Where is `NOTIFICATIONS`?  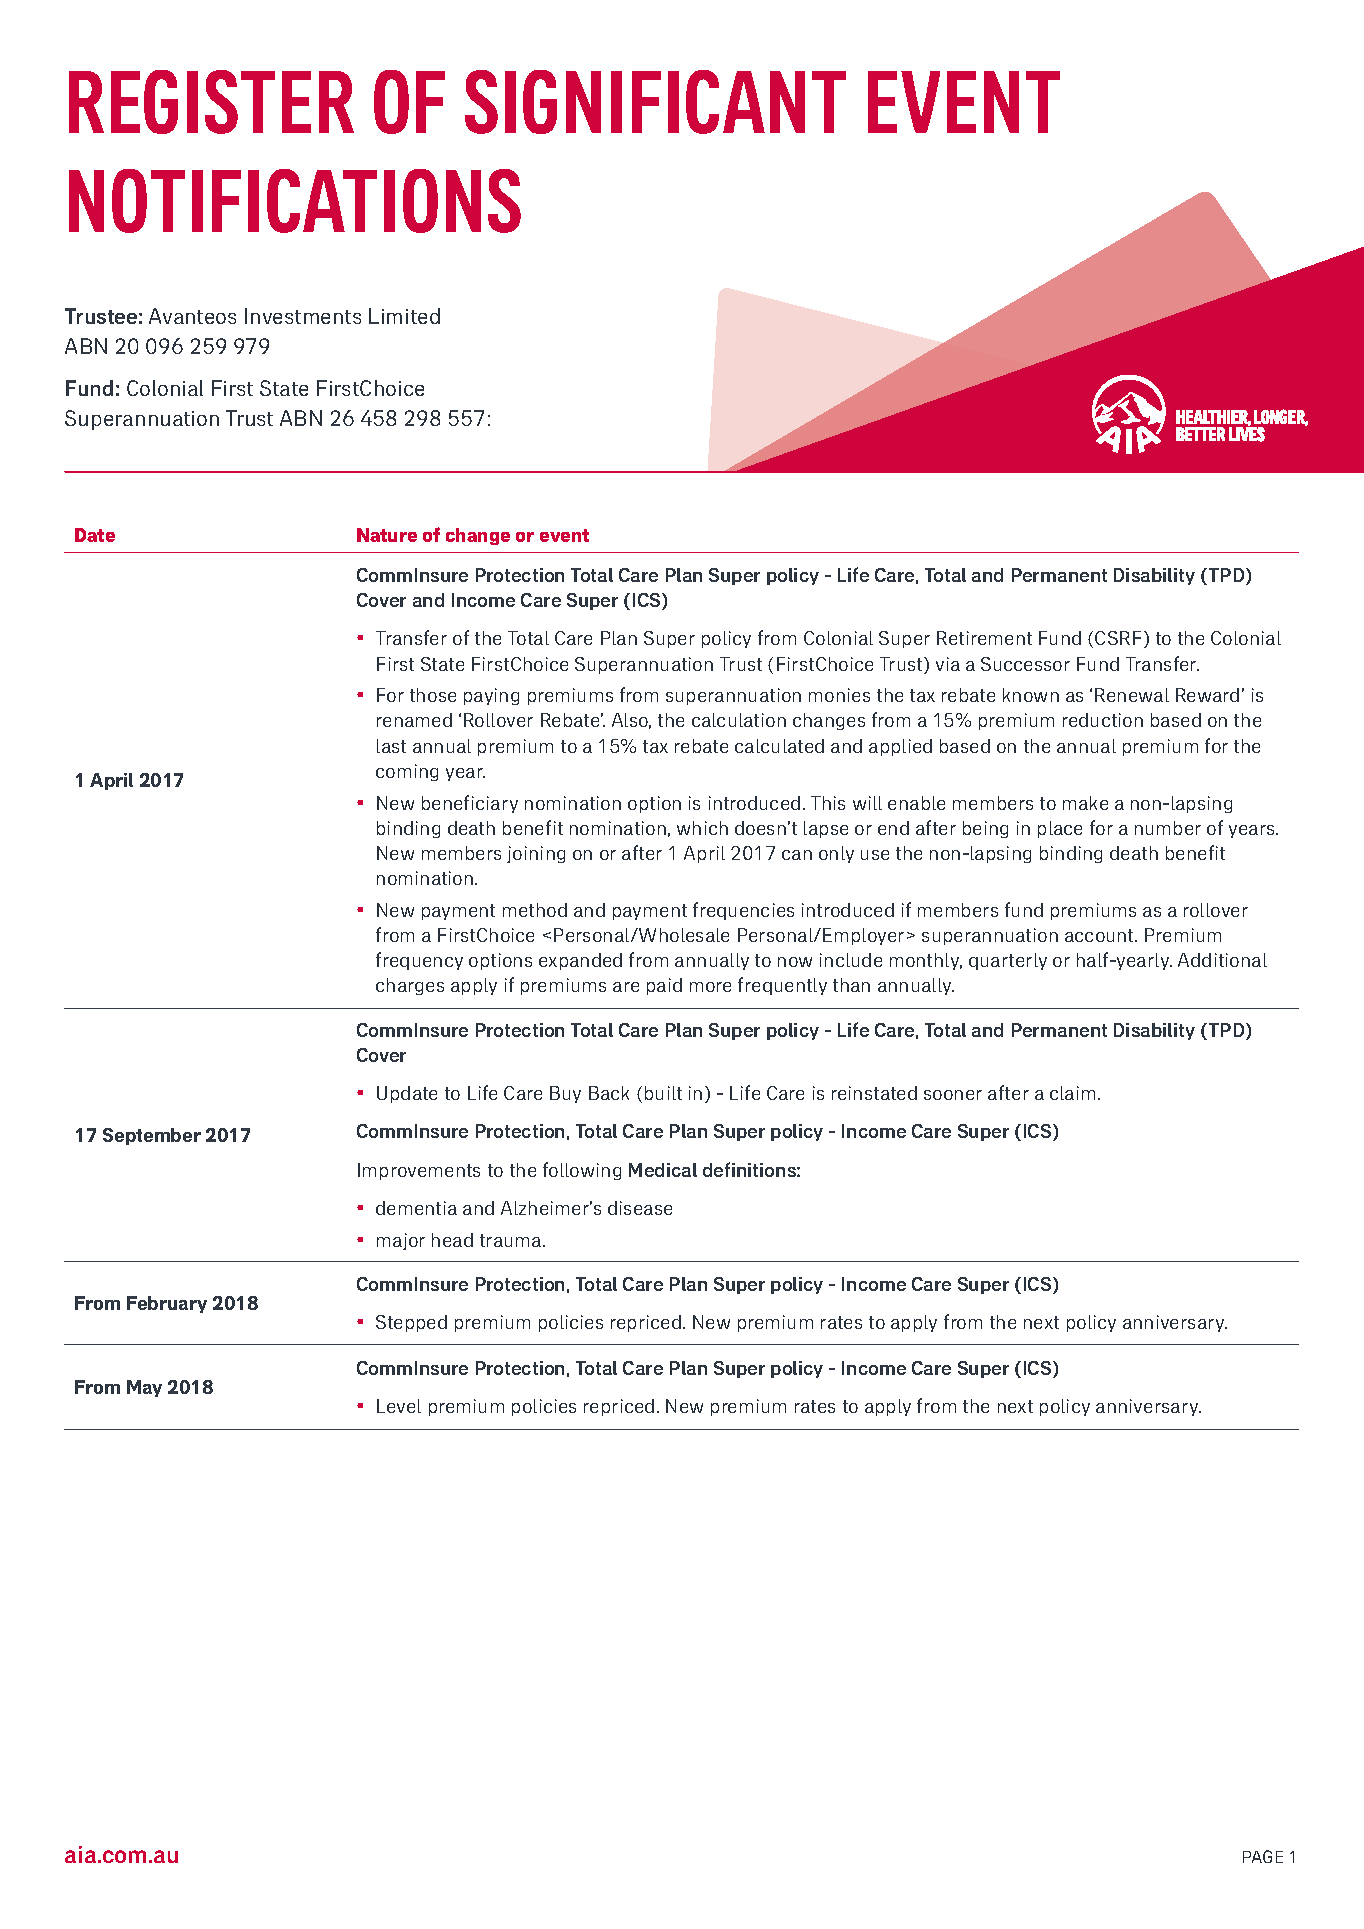 NOTIFICATIONS is located at coordinates (295, 201).
